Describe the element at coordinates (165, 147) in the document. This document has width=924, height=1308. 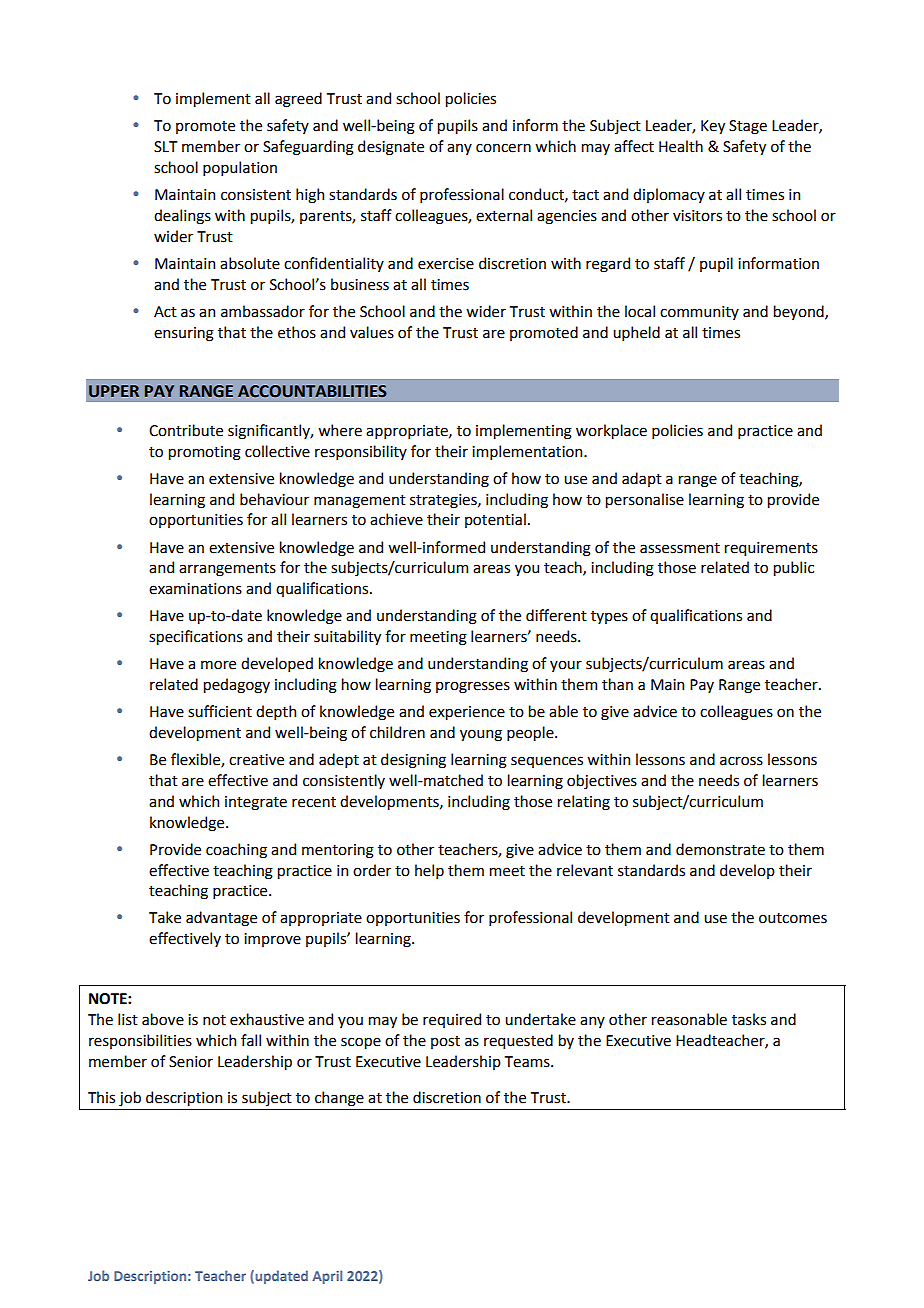
I see `SLT` at that location.
